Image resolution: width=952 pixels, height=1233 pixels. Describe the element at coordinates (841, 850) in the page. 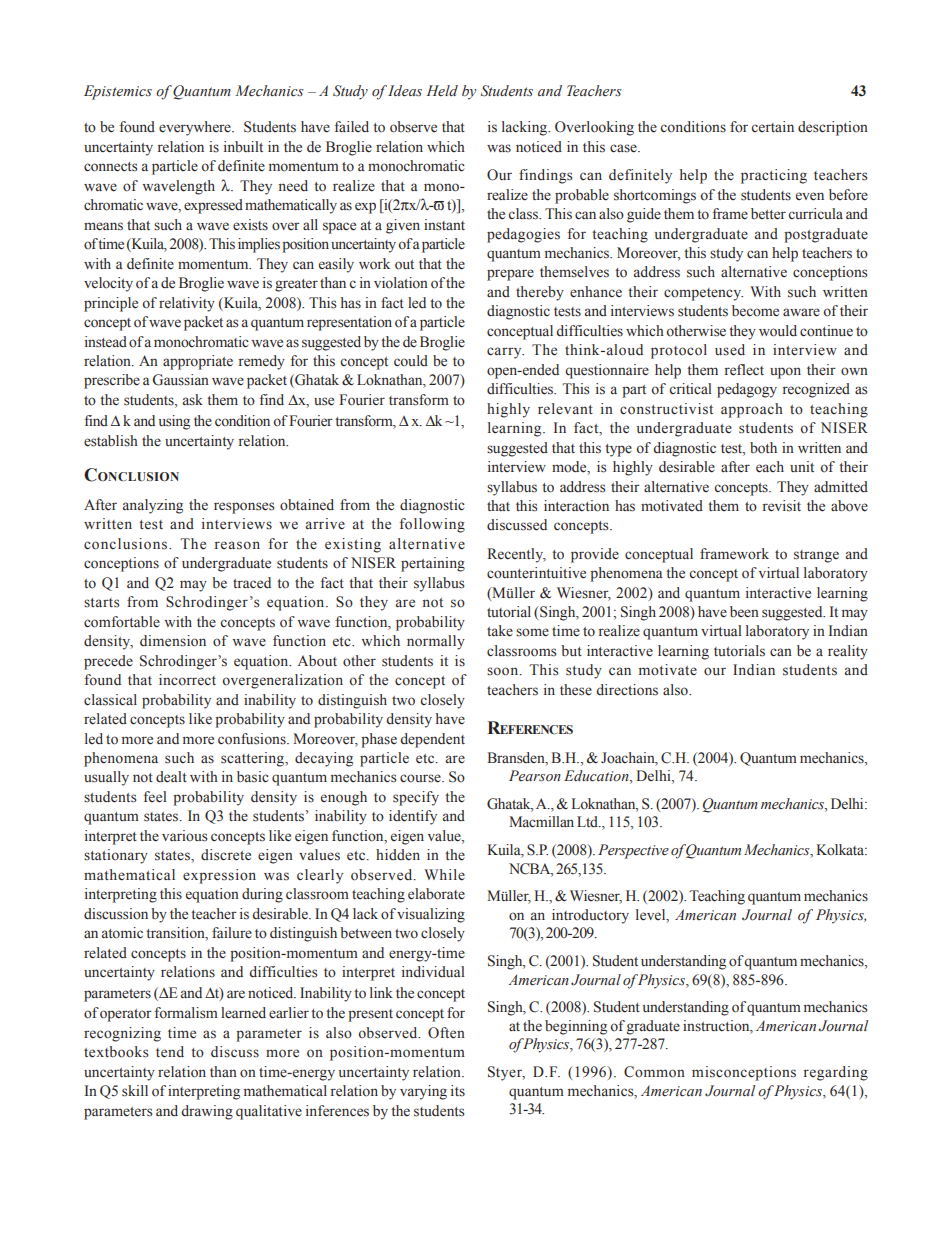

I see `Kolkata` at that location.
